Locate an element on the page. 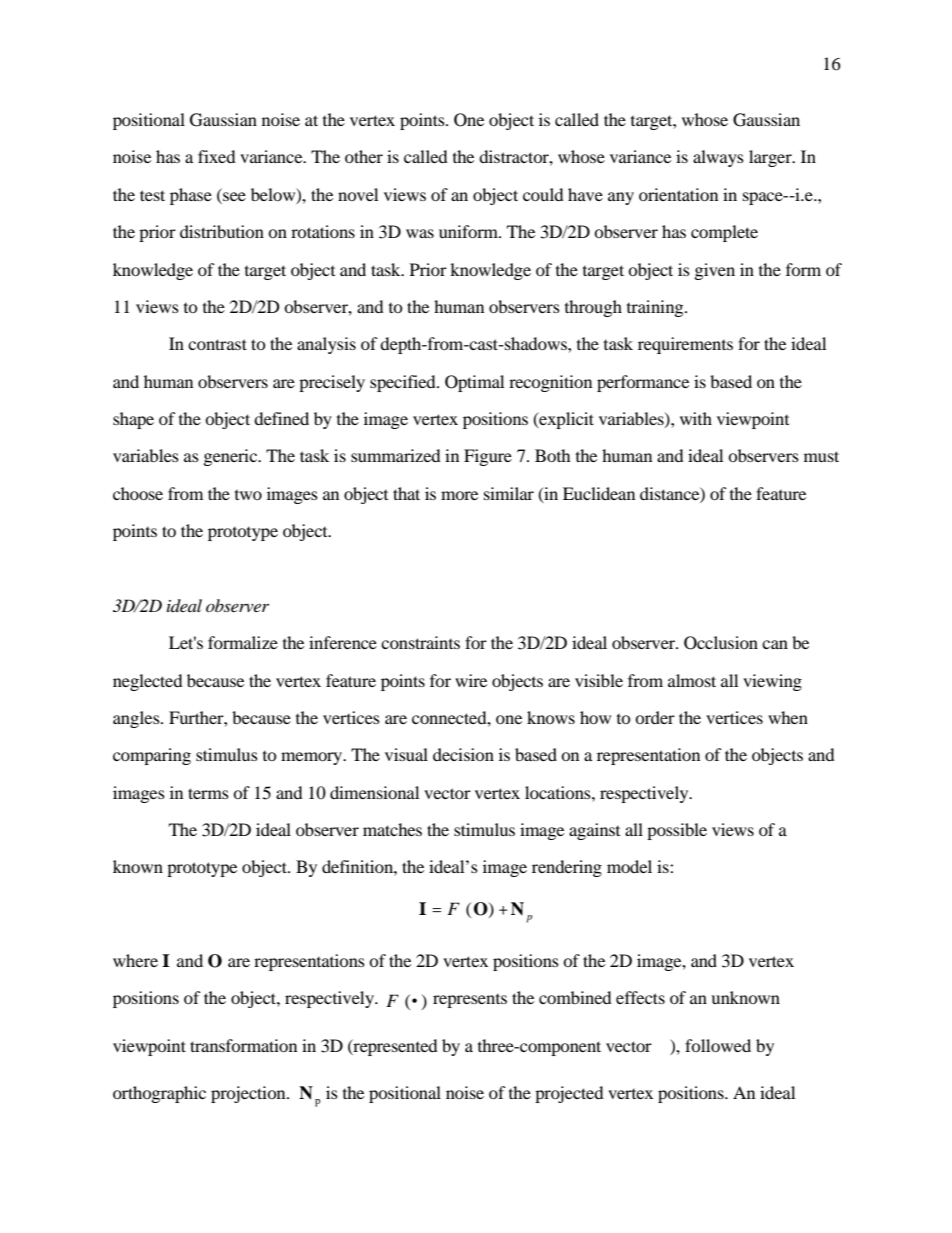 This image has width=952, height=1233. neglected is located at coordinates (148, 682).
